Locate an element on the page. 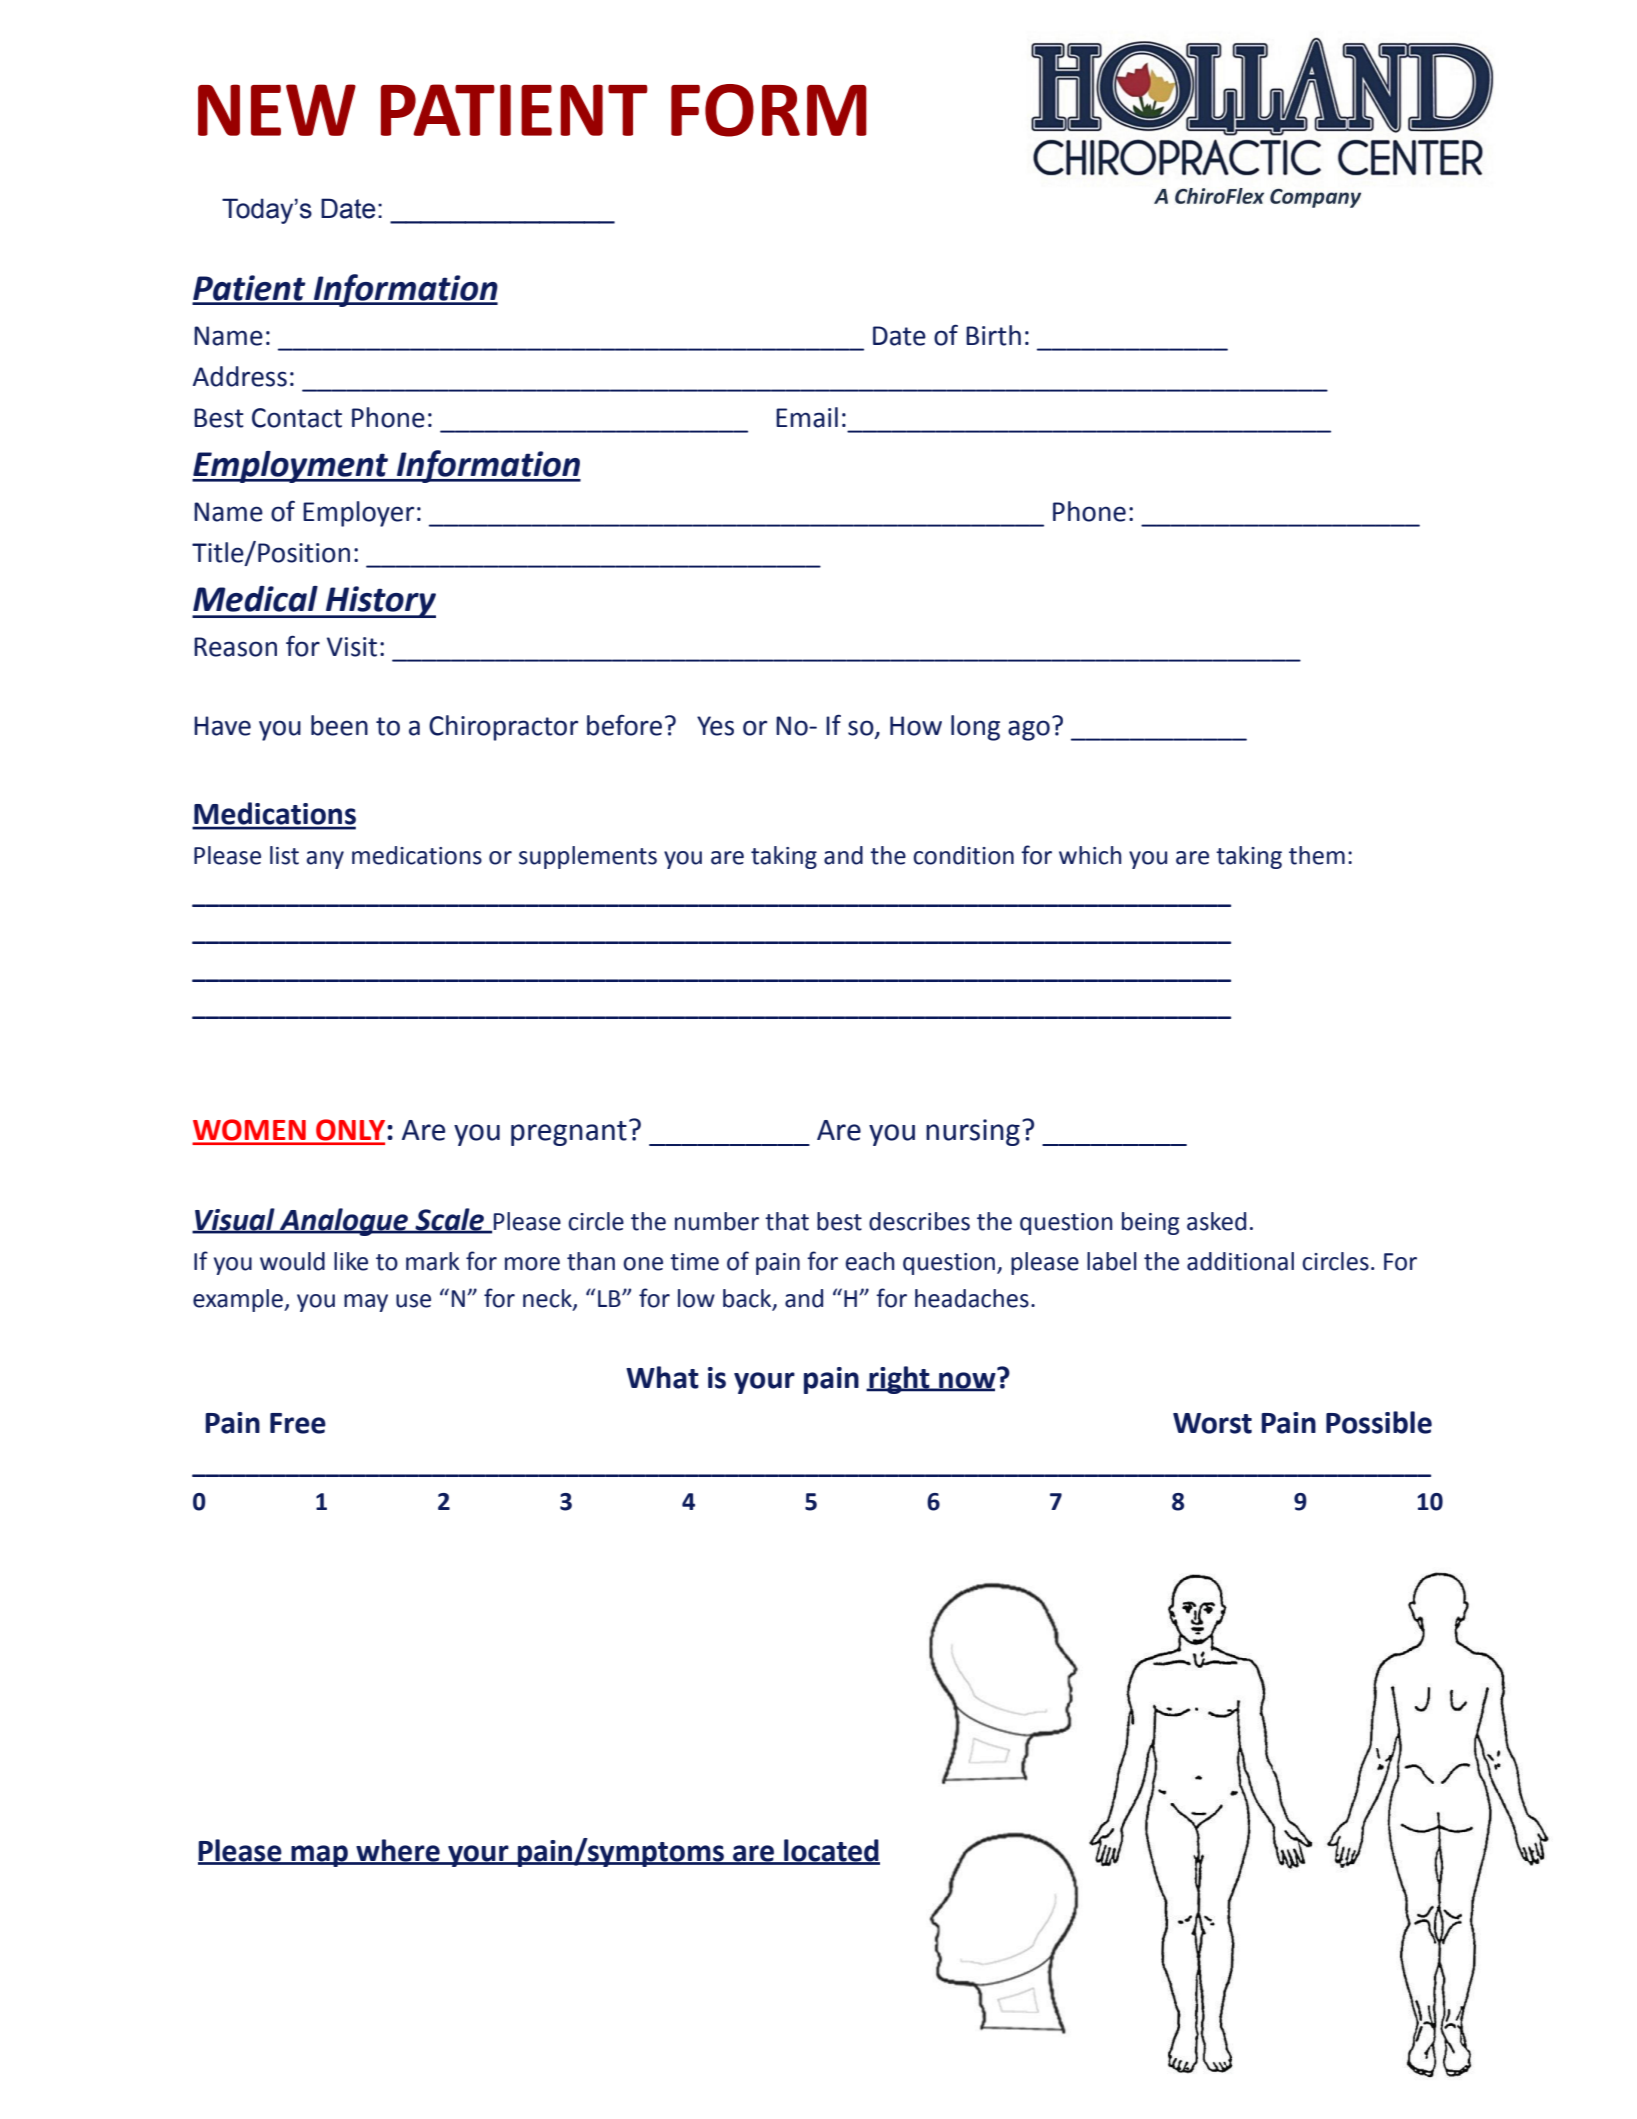 This image has width=1637, height=2119. Birth is located at coordinates (993, 335).
